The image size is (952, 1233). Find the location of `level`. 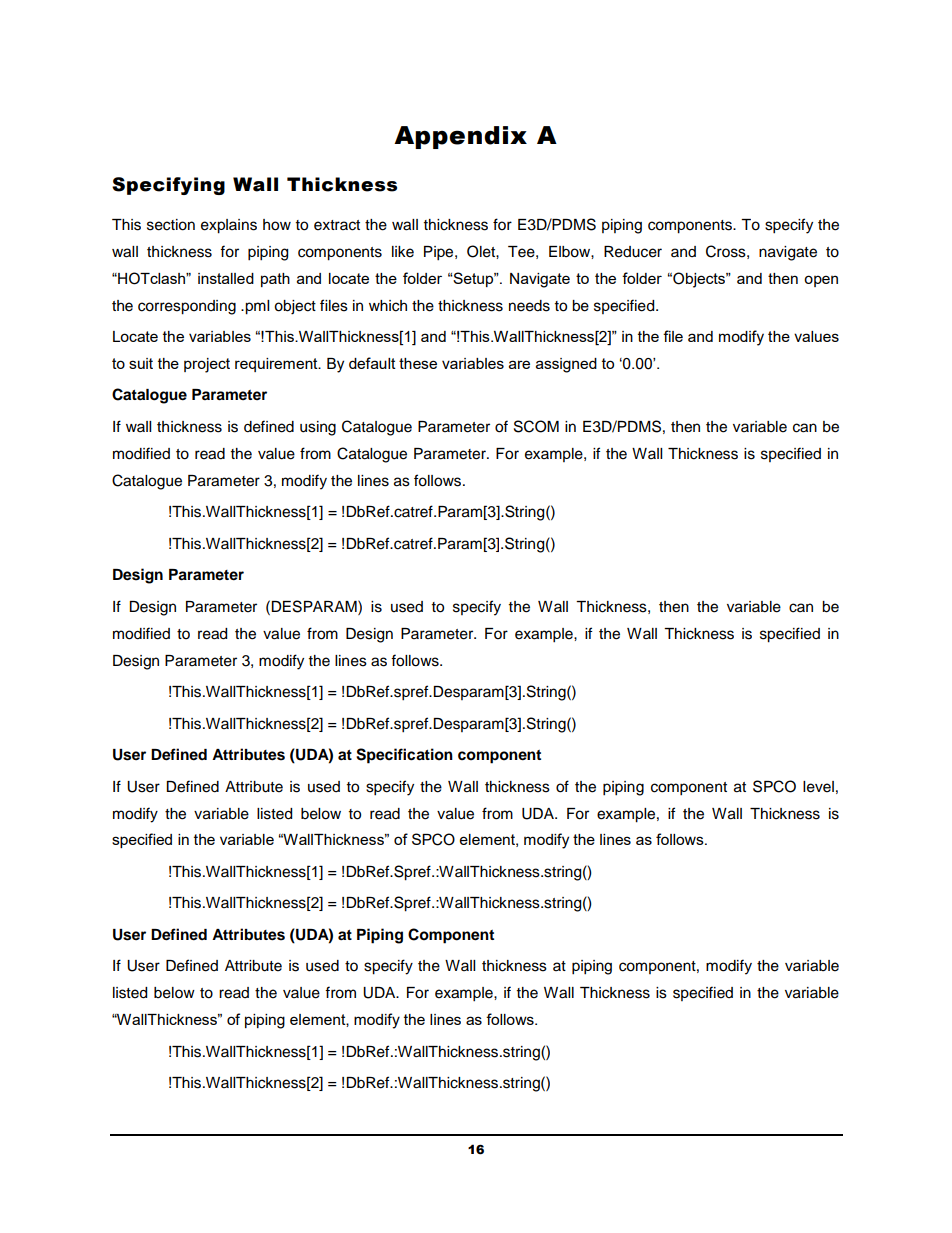

level is located at coordinates (818, 787).
